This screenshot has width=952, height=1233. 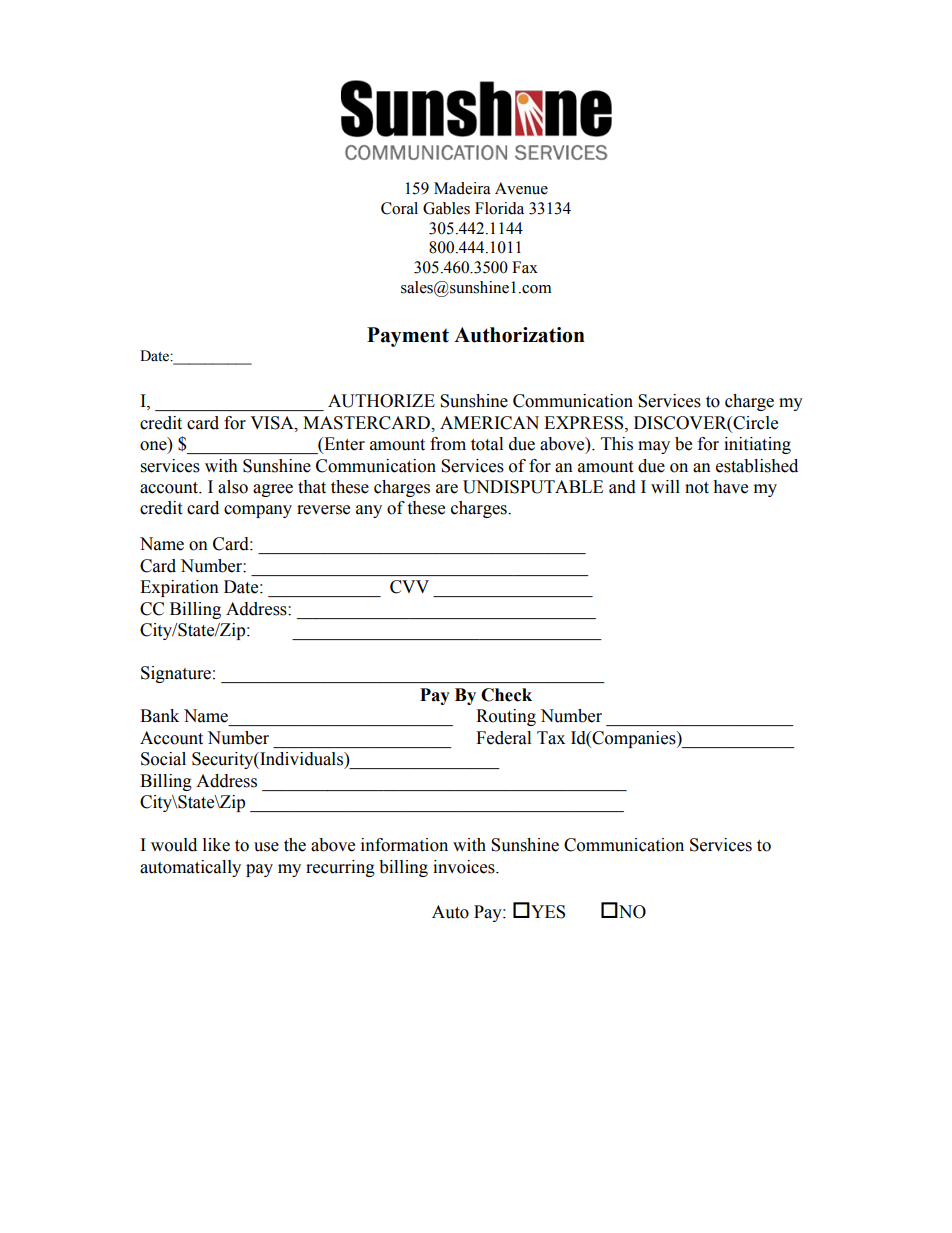 What do you see at coordinates (462, 188) in the screenshot?
I see `Madeira` at bounding box center [462, 188].
